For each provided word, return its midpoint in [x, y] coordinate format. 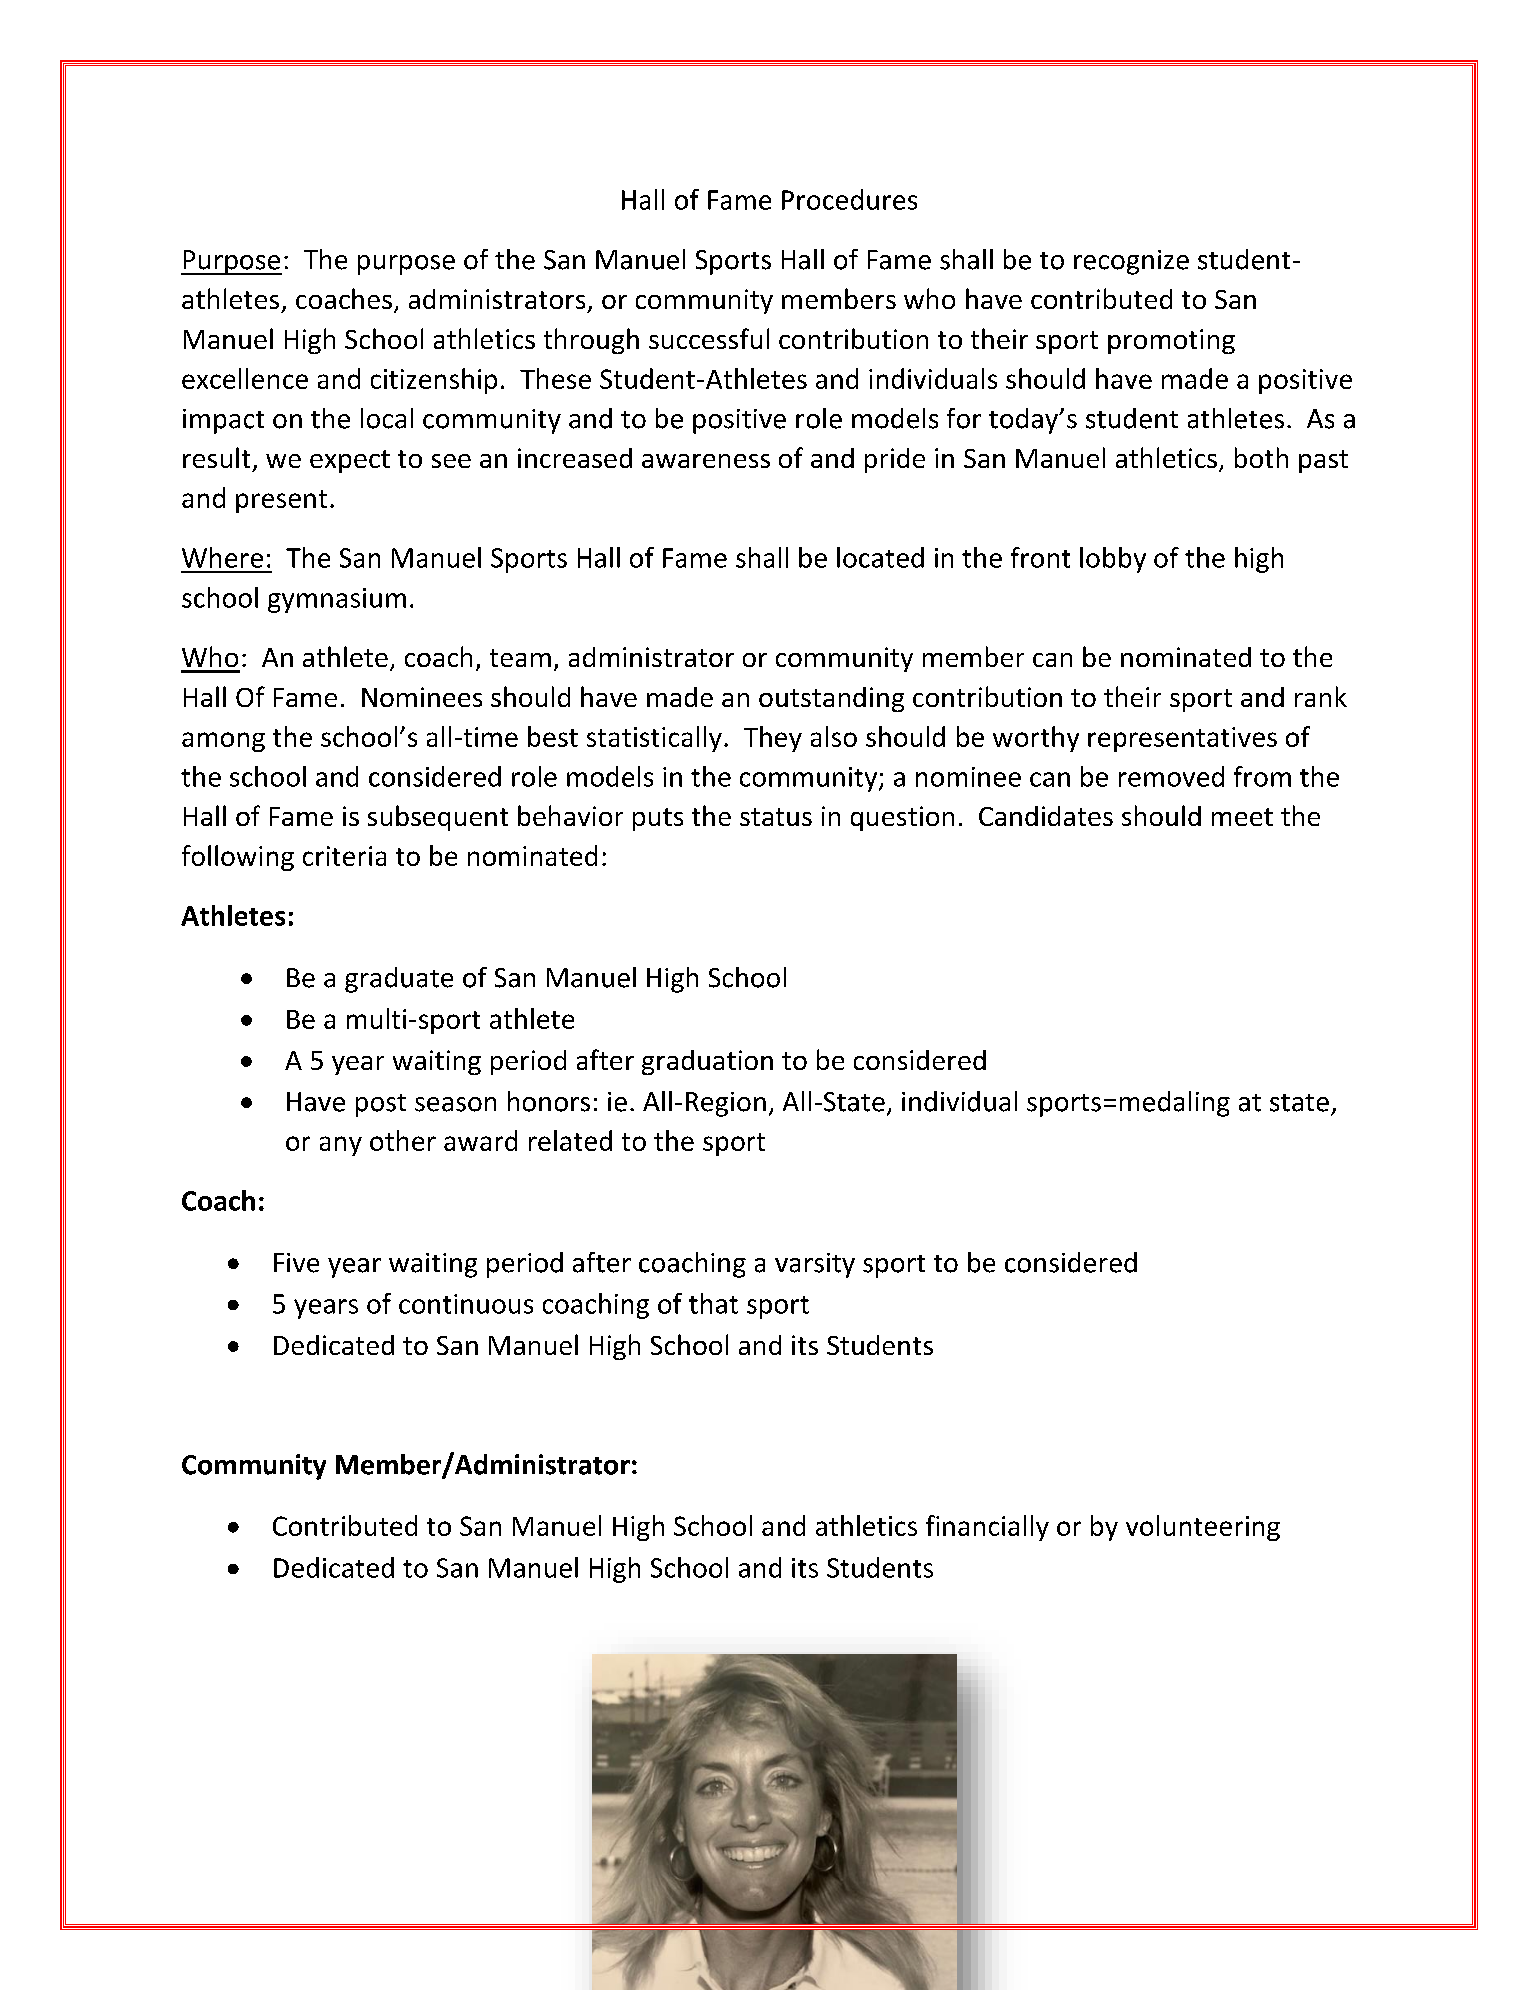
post [381, 1105]
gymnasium [337, 600]
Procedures [849, 199]
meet [1242, 817]
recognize [1131, 262]
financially [987, 1528]
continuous [466, 1304]
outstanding [831, 699]
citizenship [434, 381]
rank [1321, 696]
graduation [707, 1062]
